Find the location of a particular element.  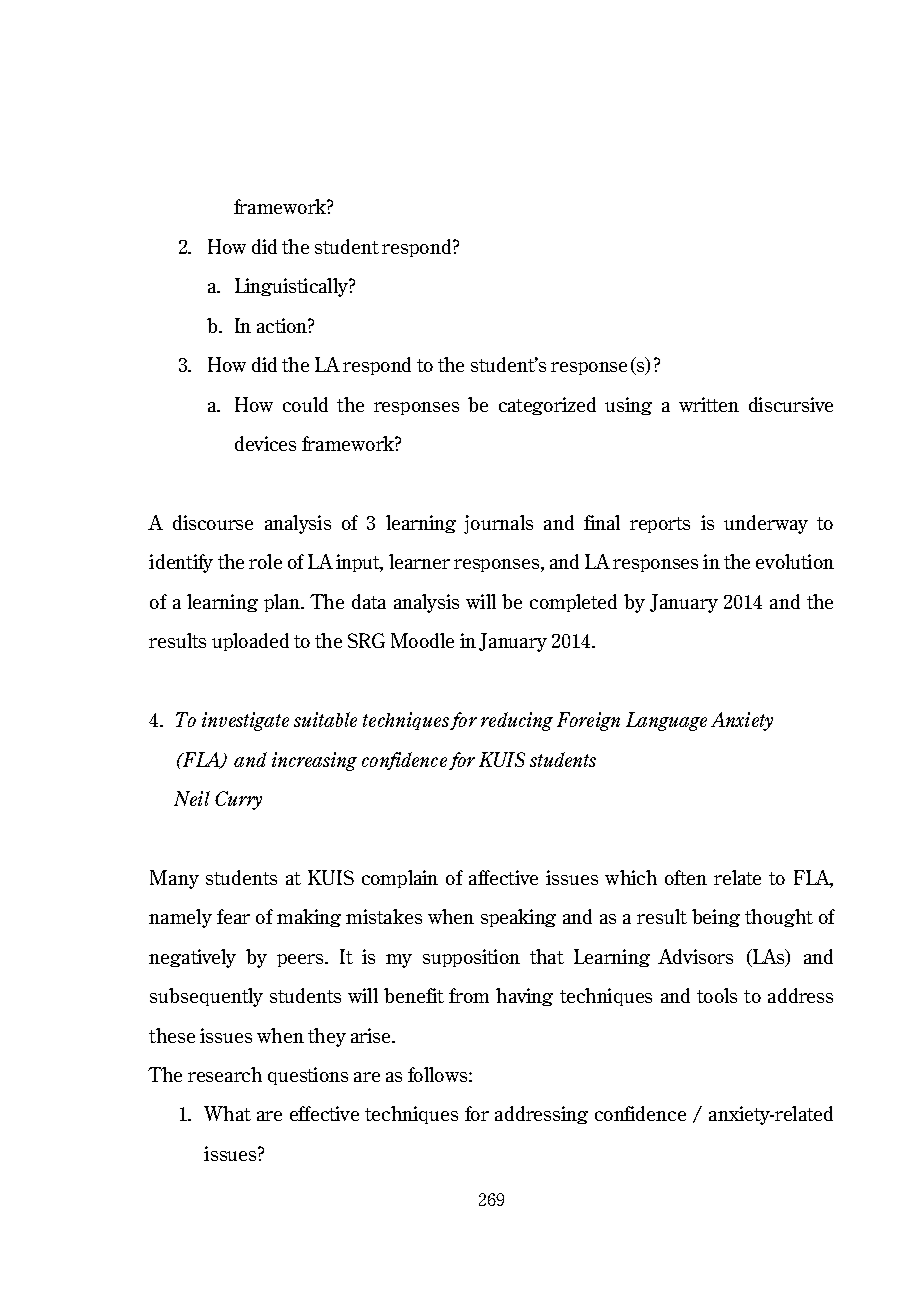

research is located at coordinates (225, 1074).
